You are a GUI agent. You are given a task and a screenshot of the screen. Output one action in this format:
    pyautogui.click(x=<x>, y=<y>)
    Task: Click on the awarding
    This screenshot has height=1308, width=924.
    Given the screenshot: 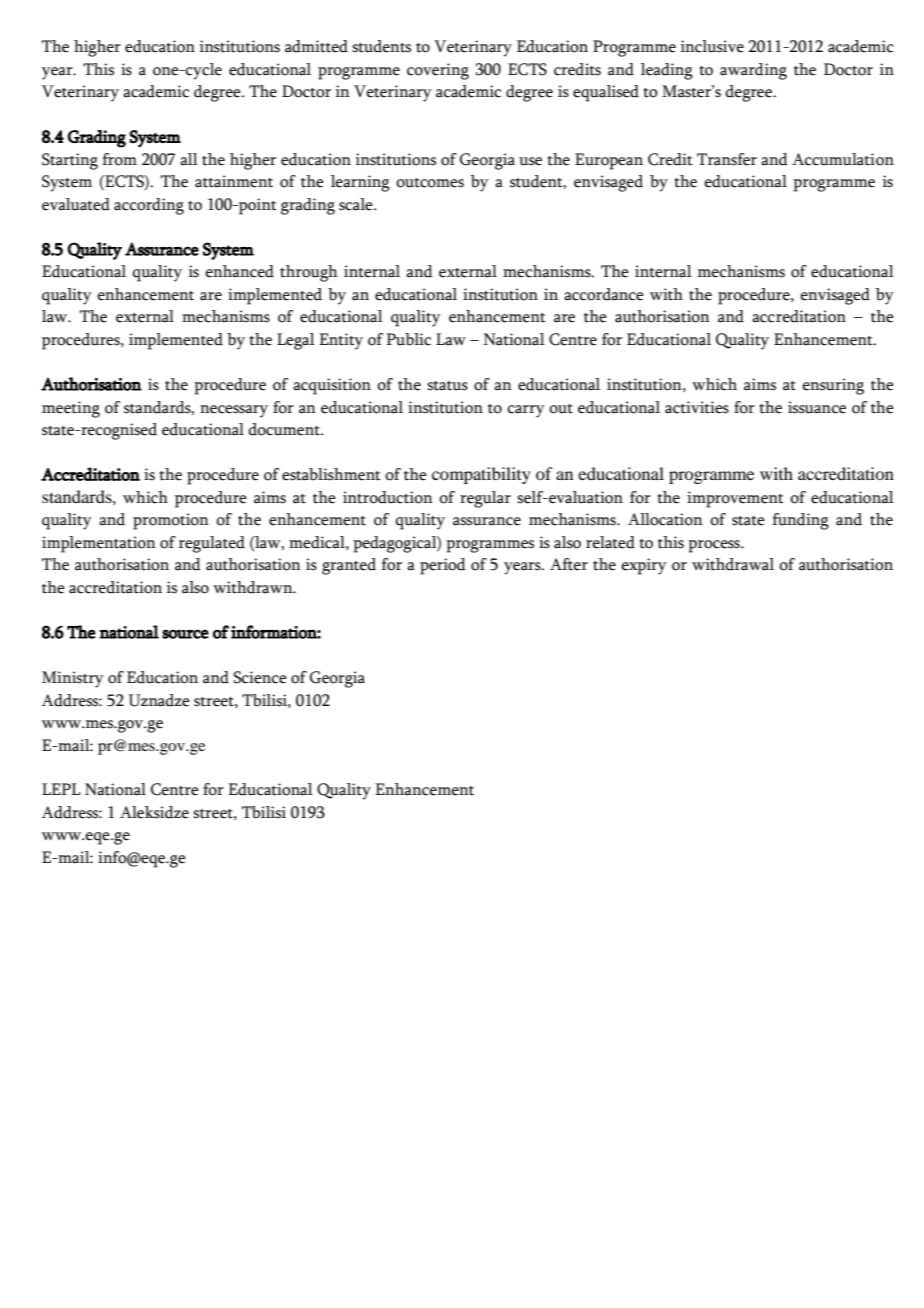 What is the action you would take?
    pyautogui.click(x=753, y=71)
